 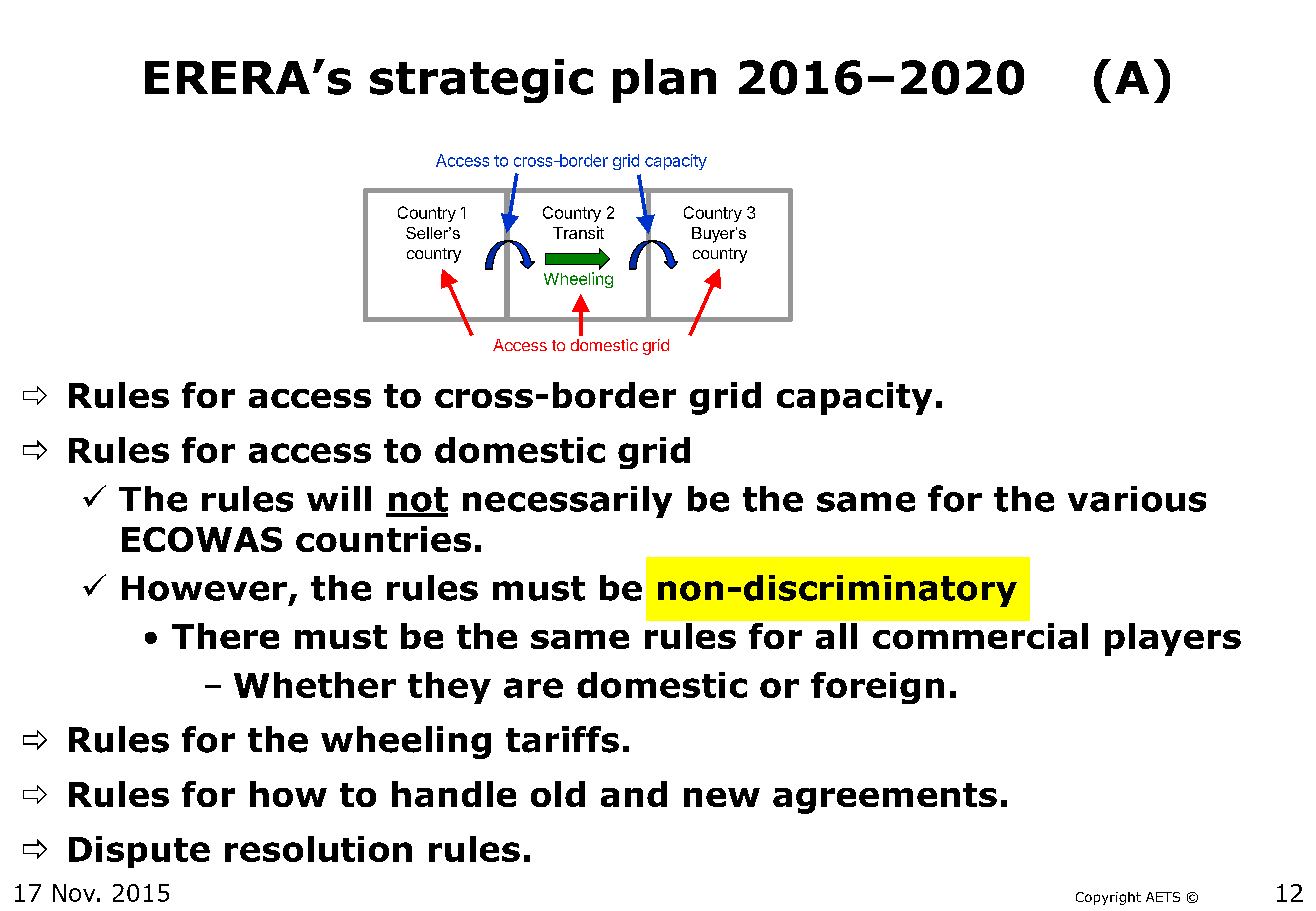 I want to click on players, so click(x=1173, y=639).
